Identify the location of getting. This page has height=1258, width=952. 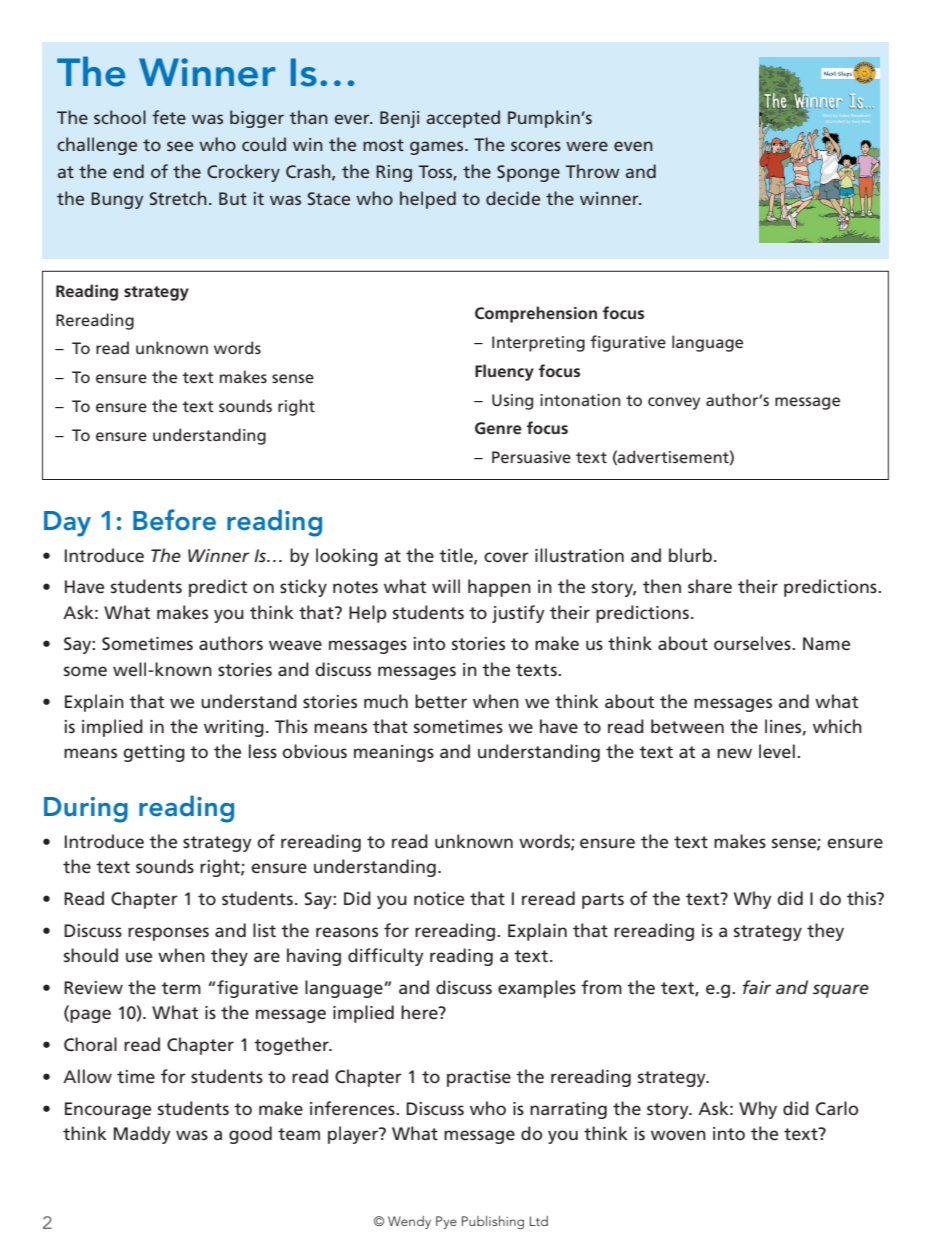
(154, 753).
